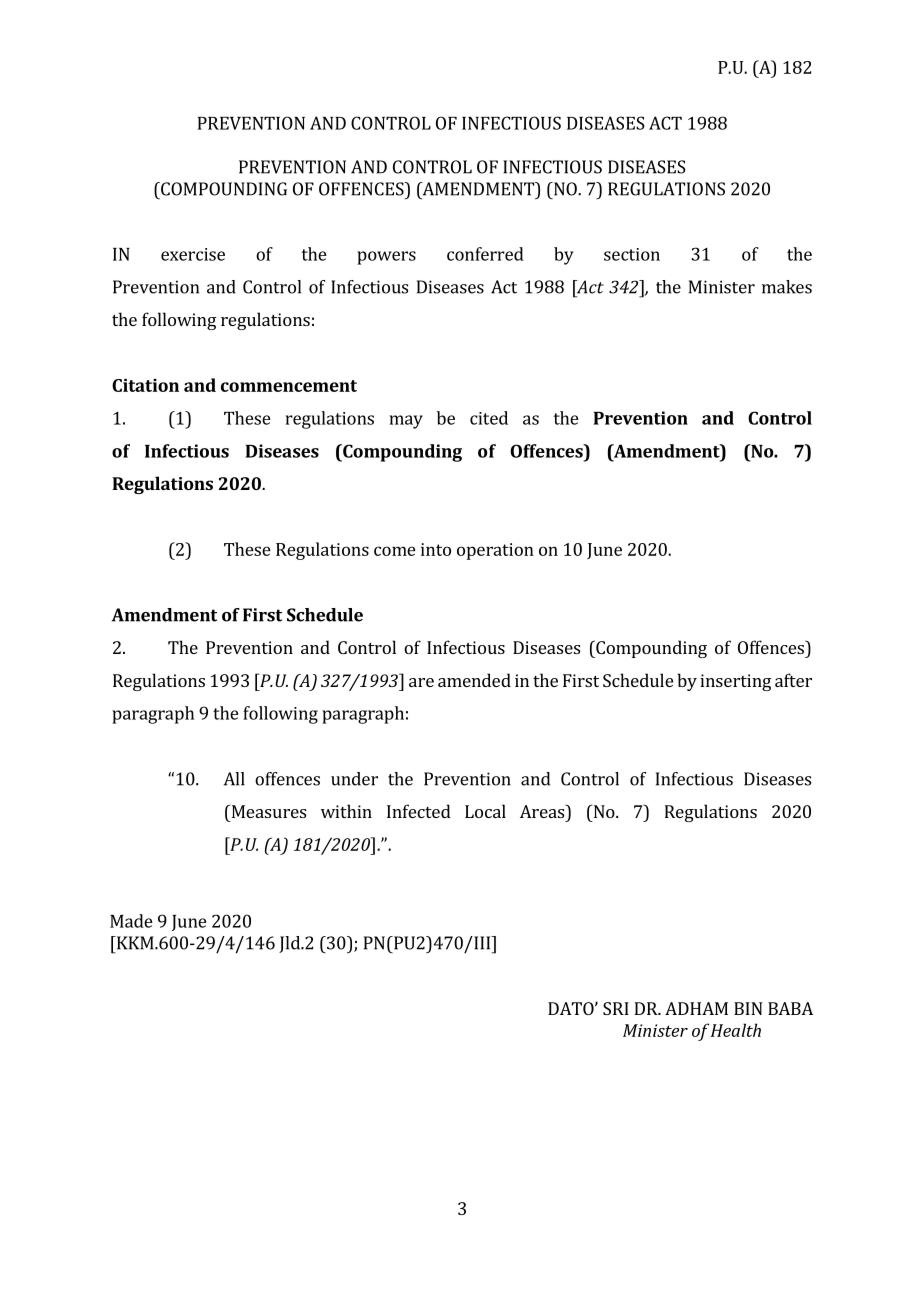  Describe the element at coordinates (485, 254) in the document. I see `conferred` at that location.
